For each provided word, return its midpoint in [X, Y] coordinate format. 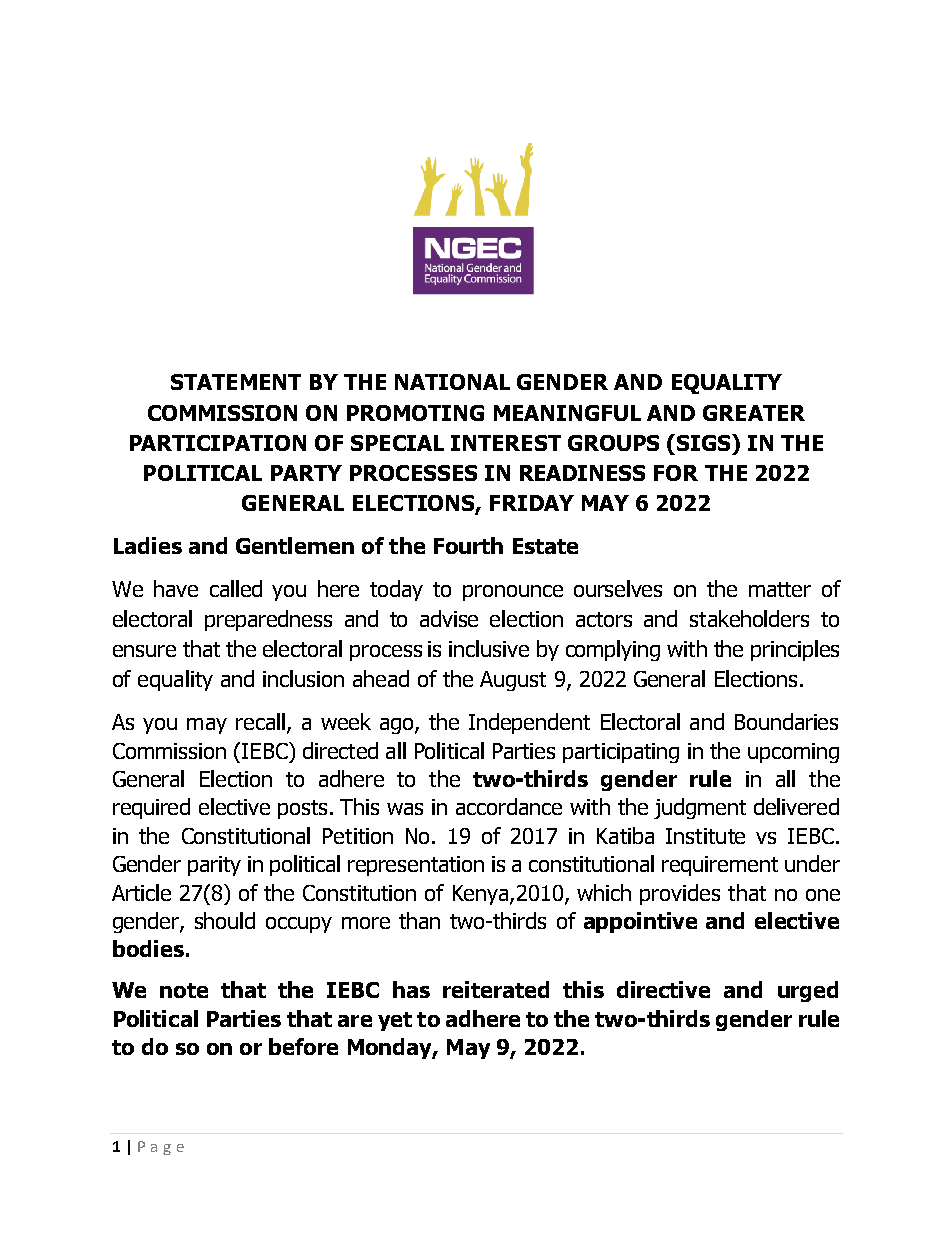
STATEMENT [236, 382]
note [184, 990]
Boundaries [786, 721]
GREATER [754, 413]
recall [260, 721]
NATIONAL [452, 382]
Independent [529, 723]
